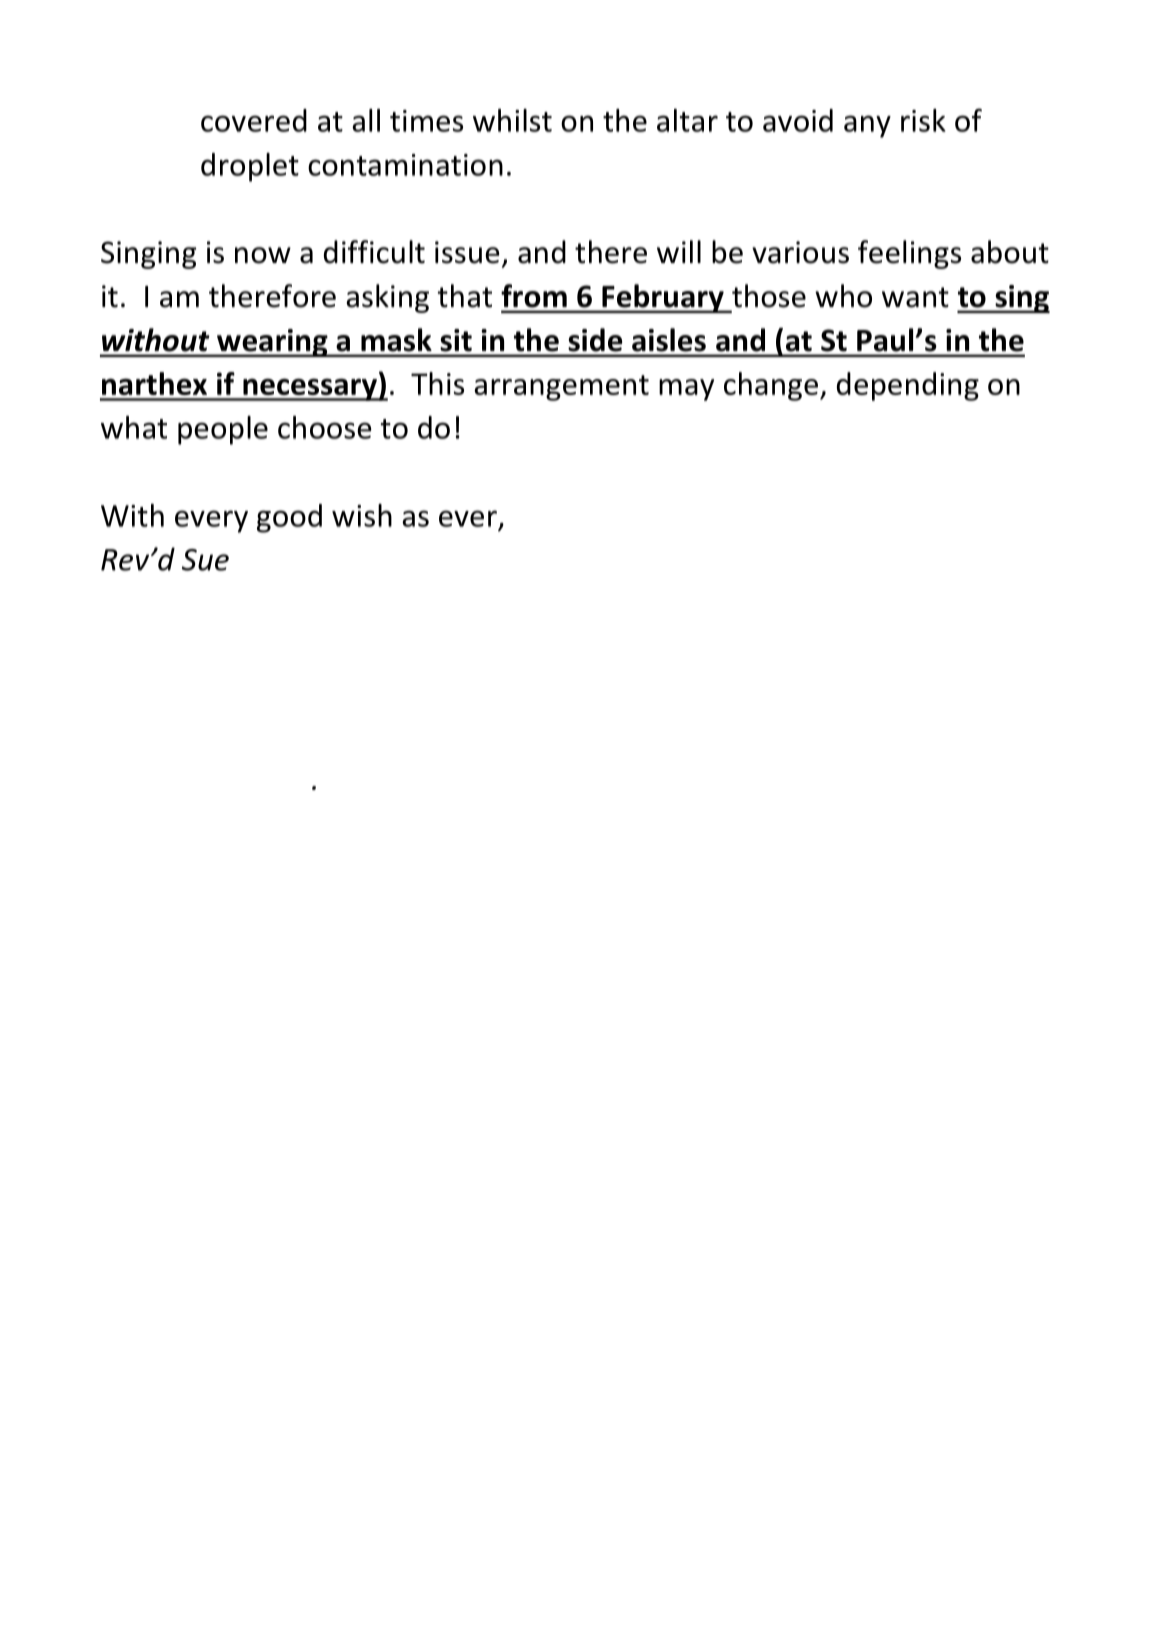  I want to click on want, so click(915, 297).
